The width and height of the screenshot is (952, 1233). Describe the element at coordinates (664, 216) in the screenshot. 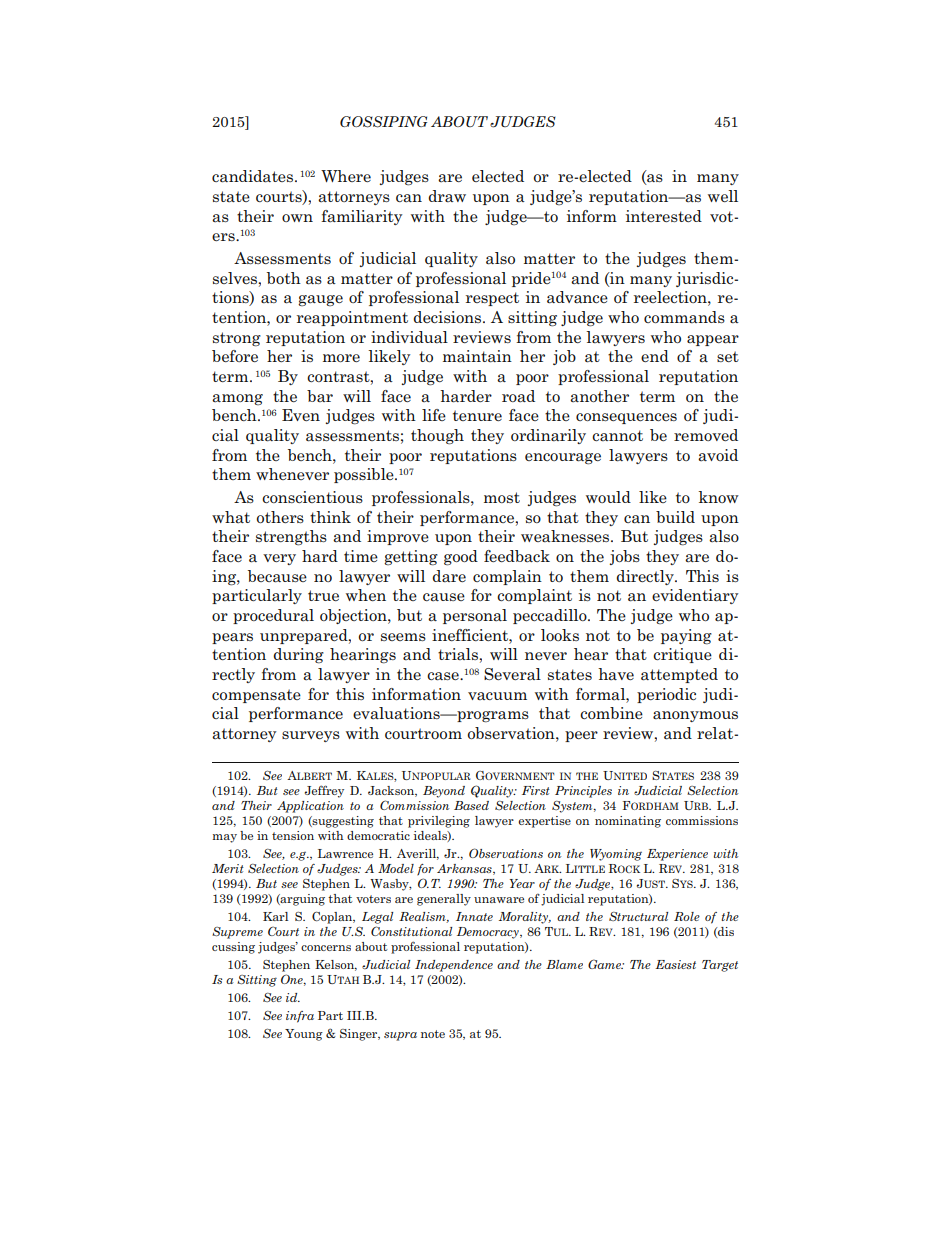

I see `interested` at that location.
